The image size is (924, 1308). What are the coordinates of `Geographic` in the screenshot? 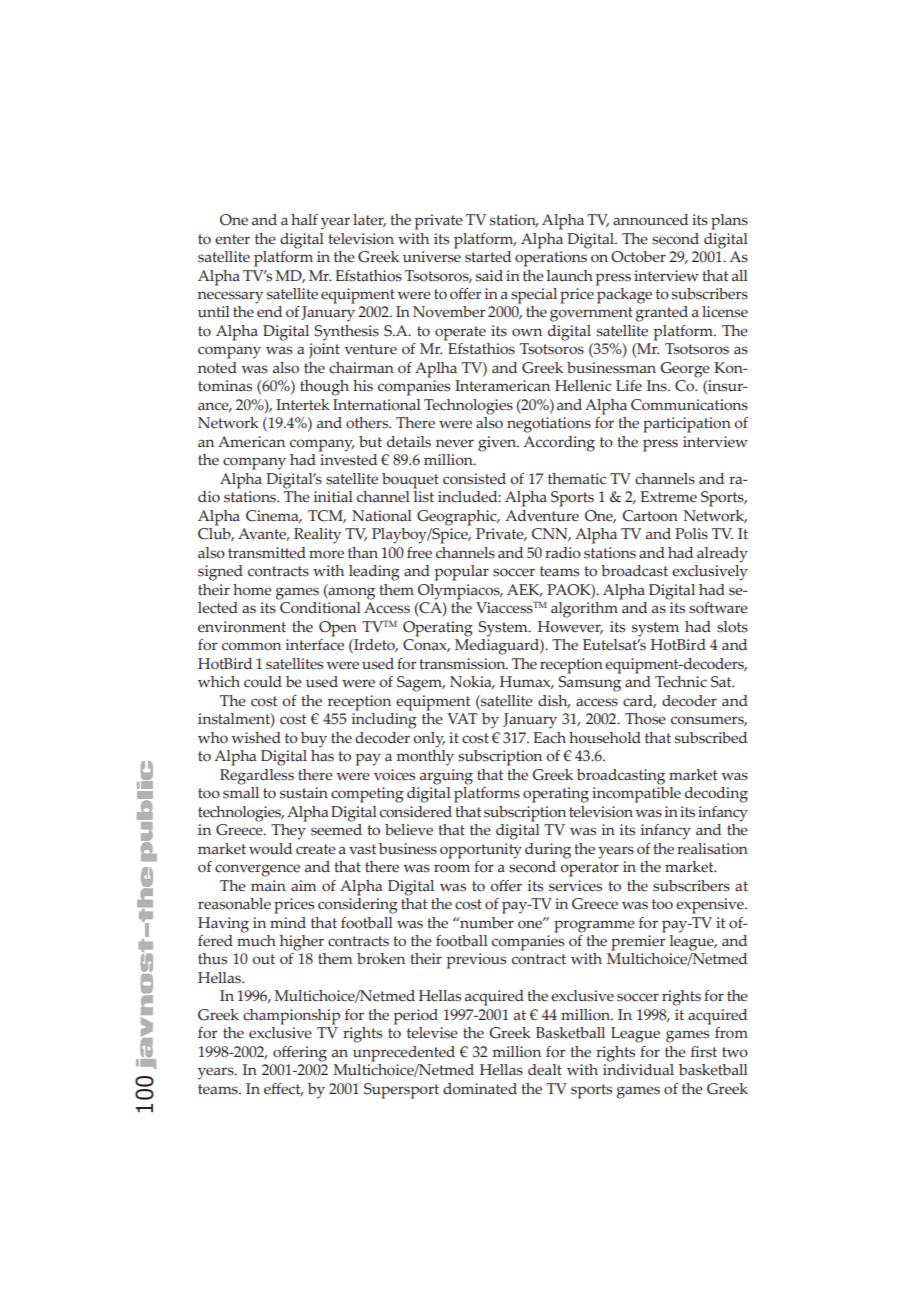 It's located at (458, 518).
